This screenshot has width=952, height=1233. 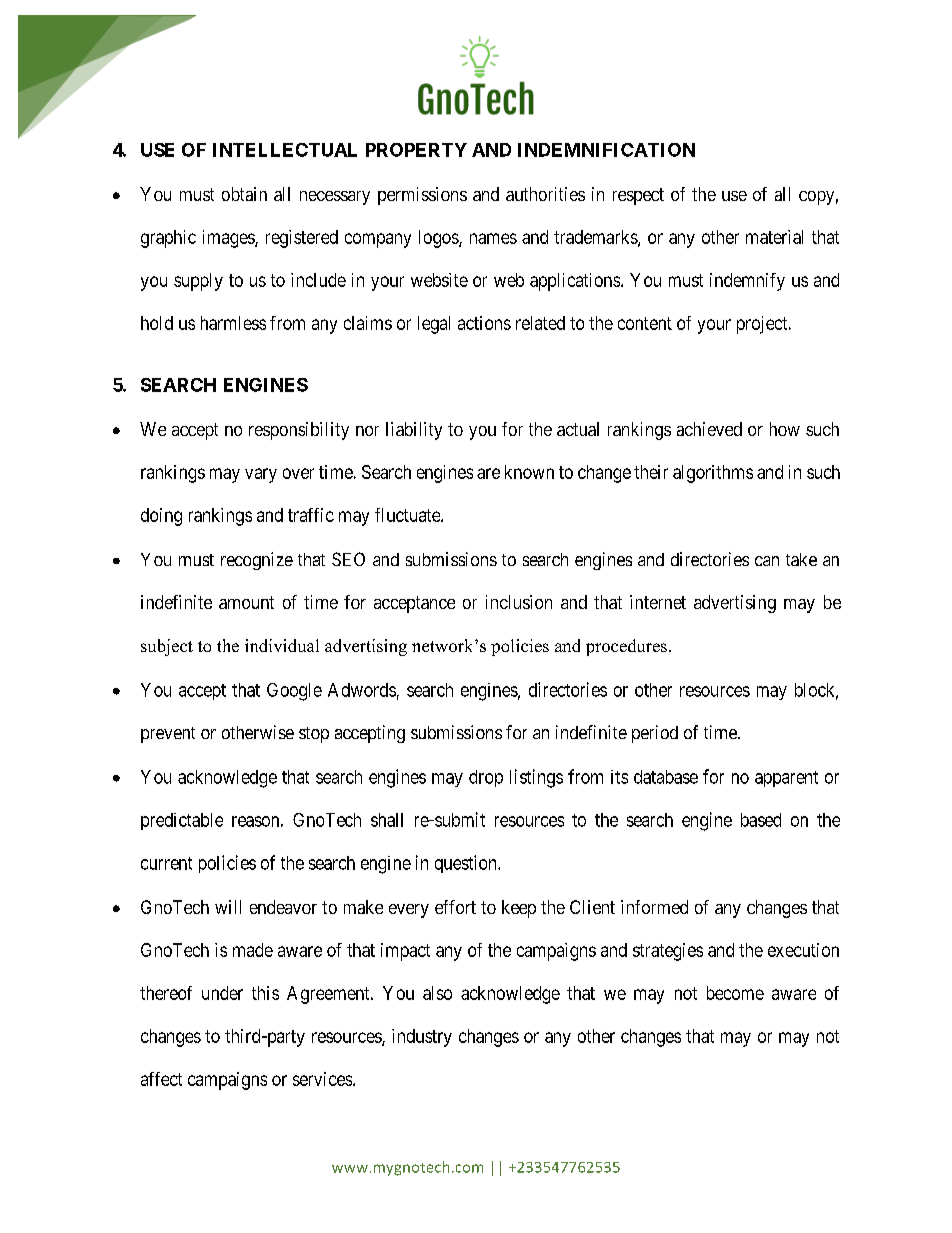 What do you see at coordinates (655, 734) in the screenshot?
I see `period` at bounding box center [655, 734].
